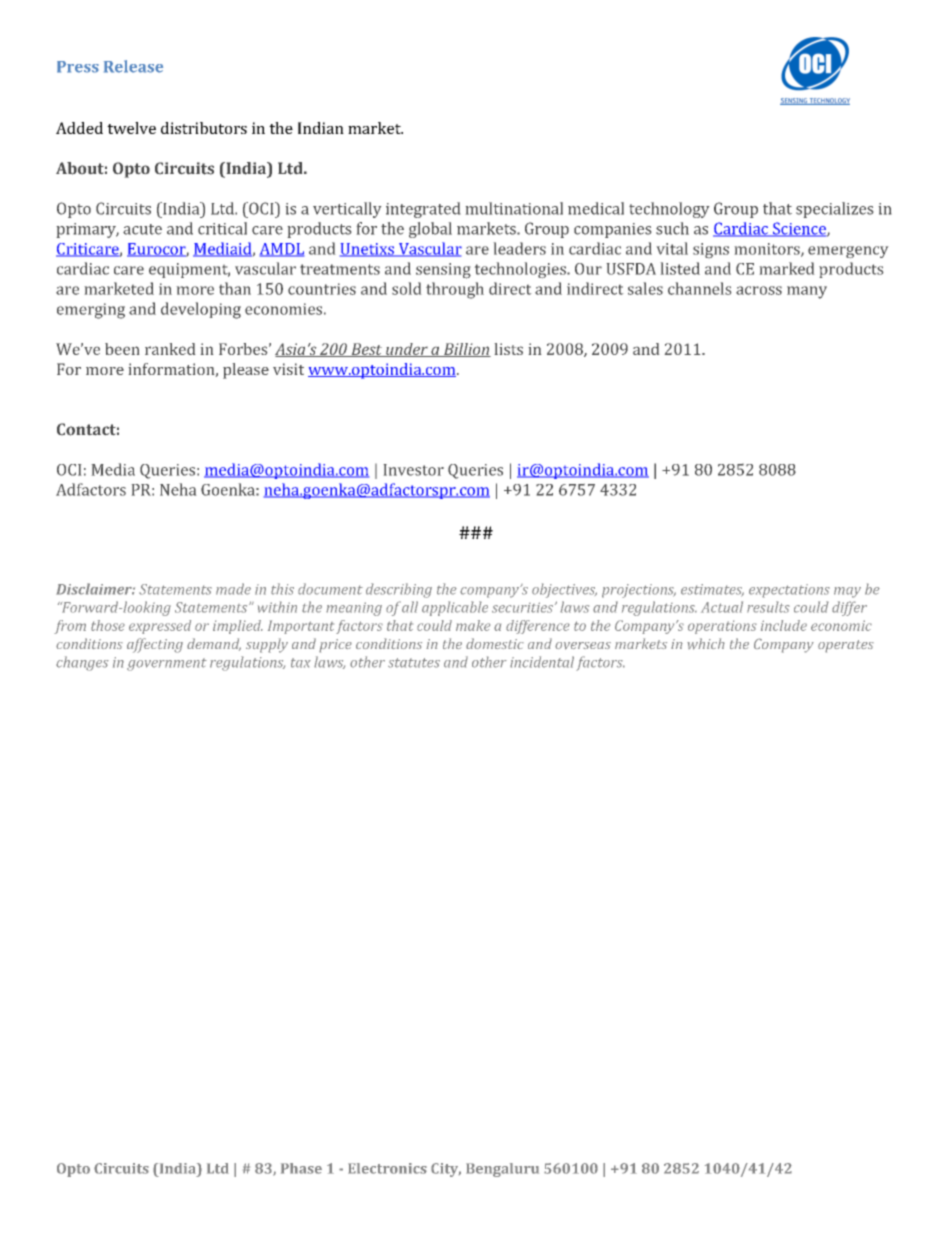 This screenshot has width=952, height=1233. What do you see at coordinates (834, 210) in the screenshot?
I see `specializes` at bounding box center [834, 210].
